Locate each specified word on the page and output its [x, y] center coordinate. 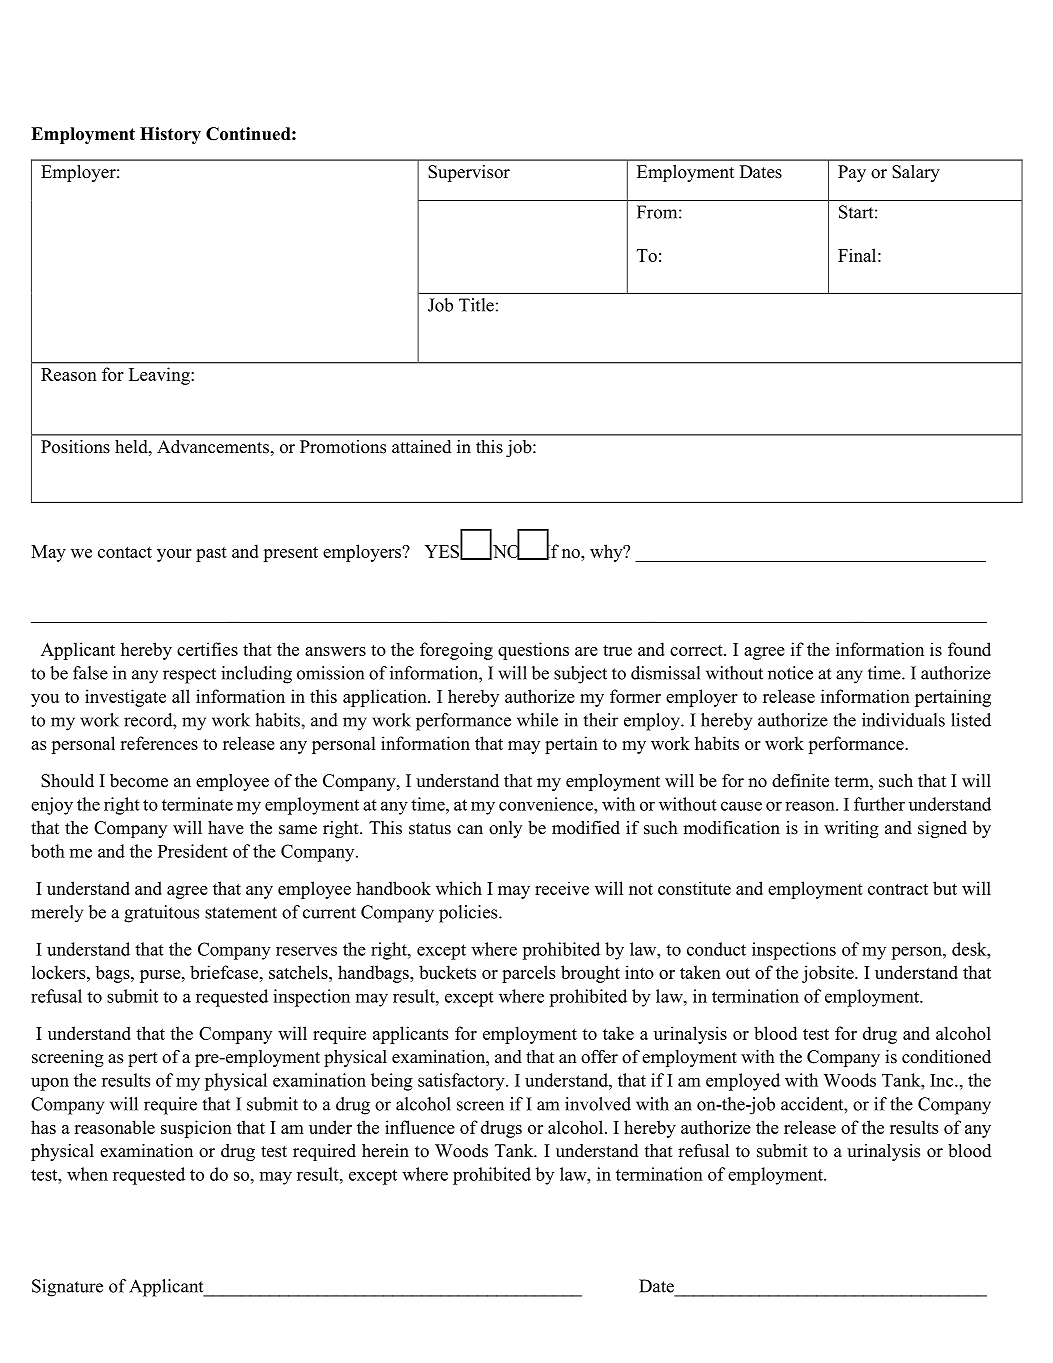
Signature [67, 1288]
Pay [852, 173]
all [181, 696]
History [170, 135]
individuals [903, 720]
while [537, 720]
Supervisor [469, 173]
